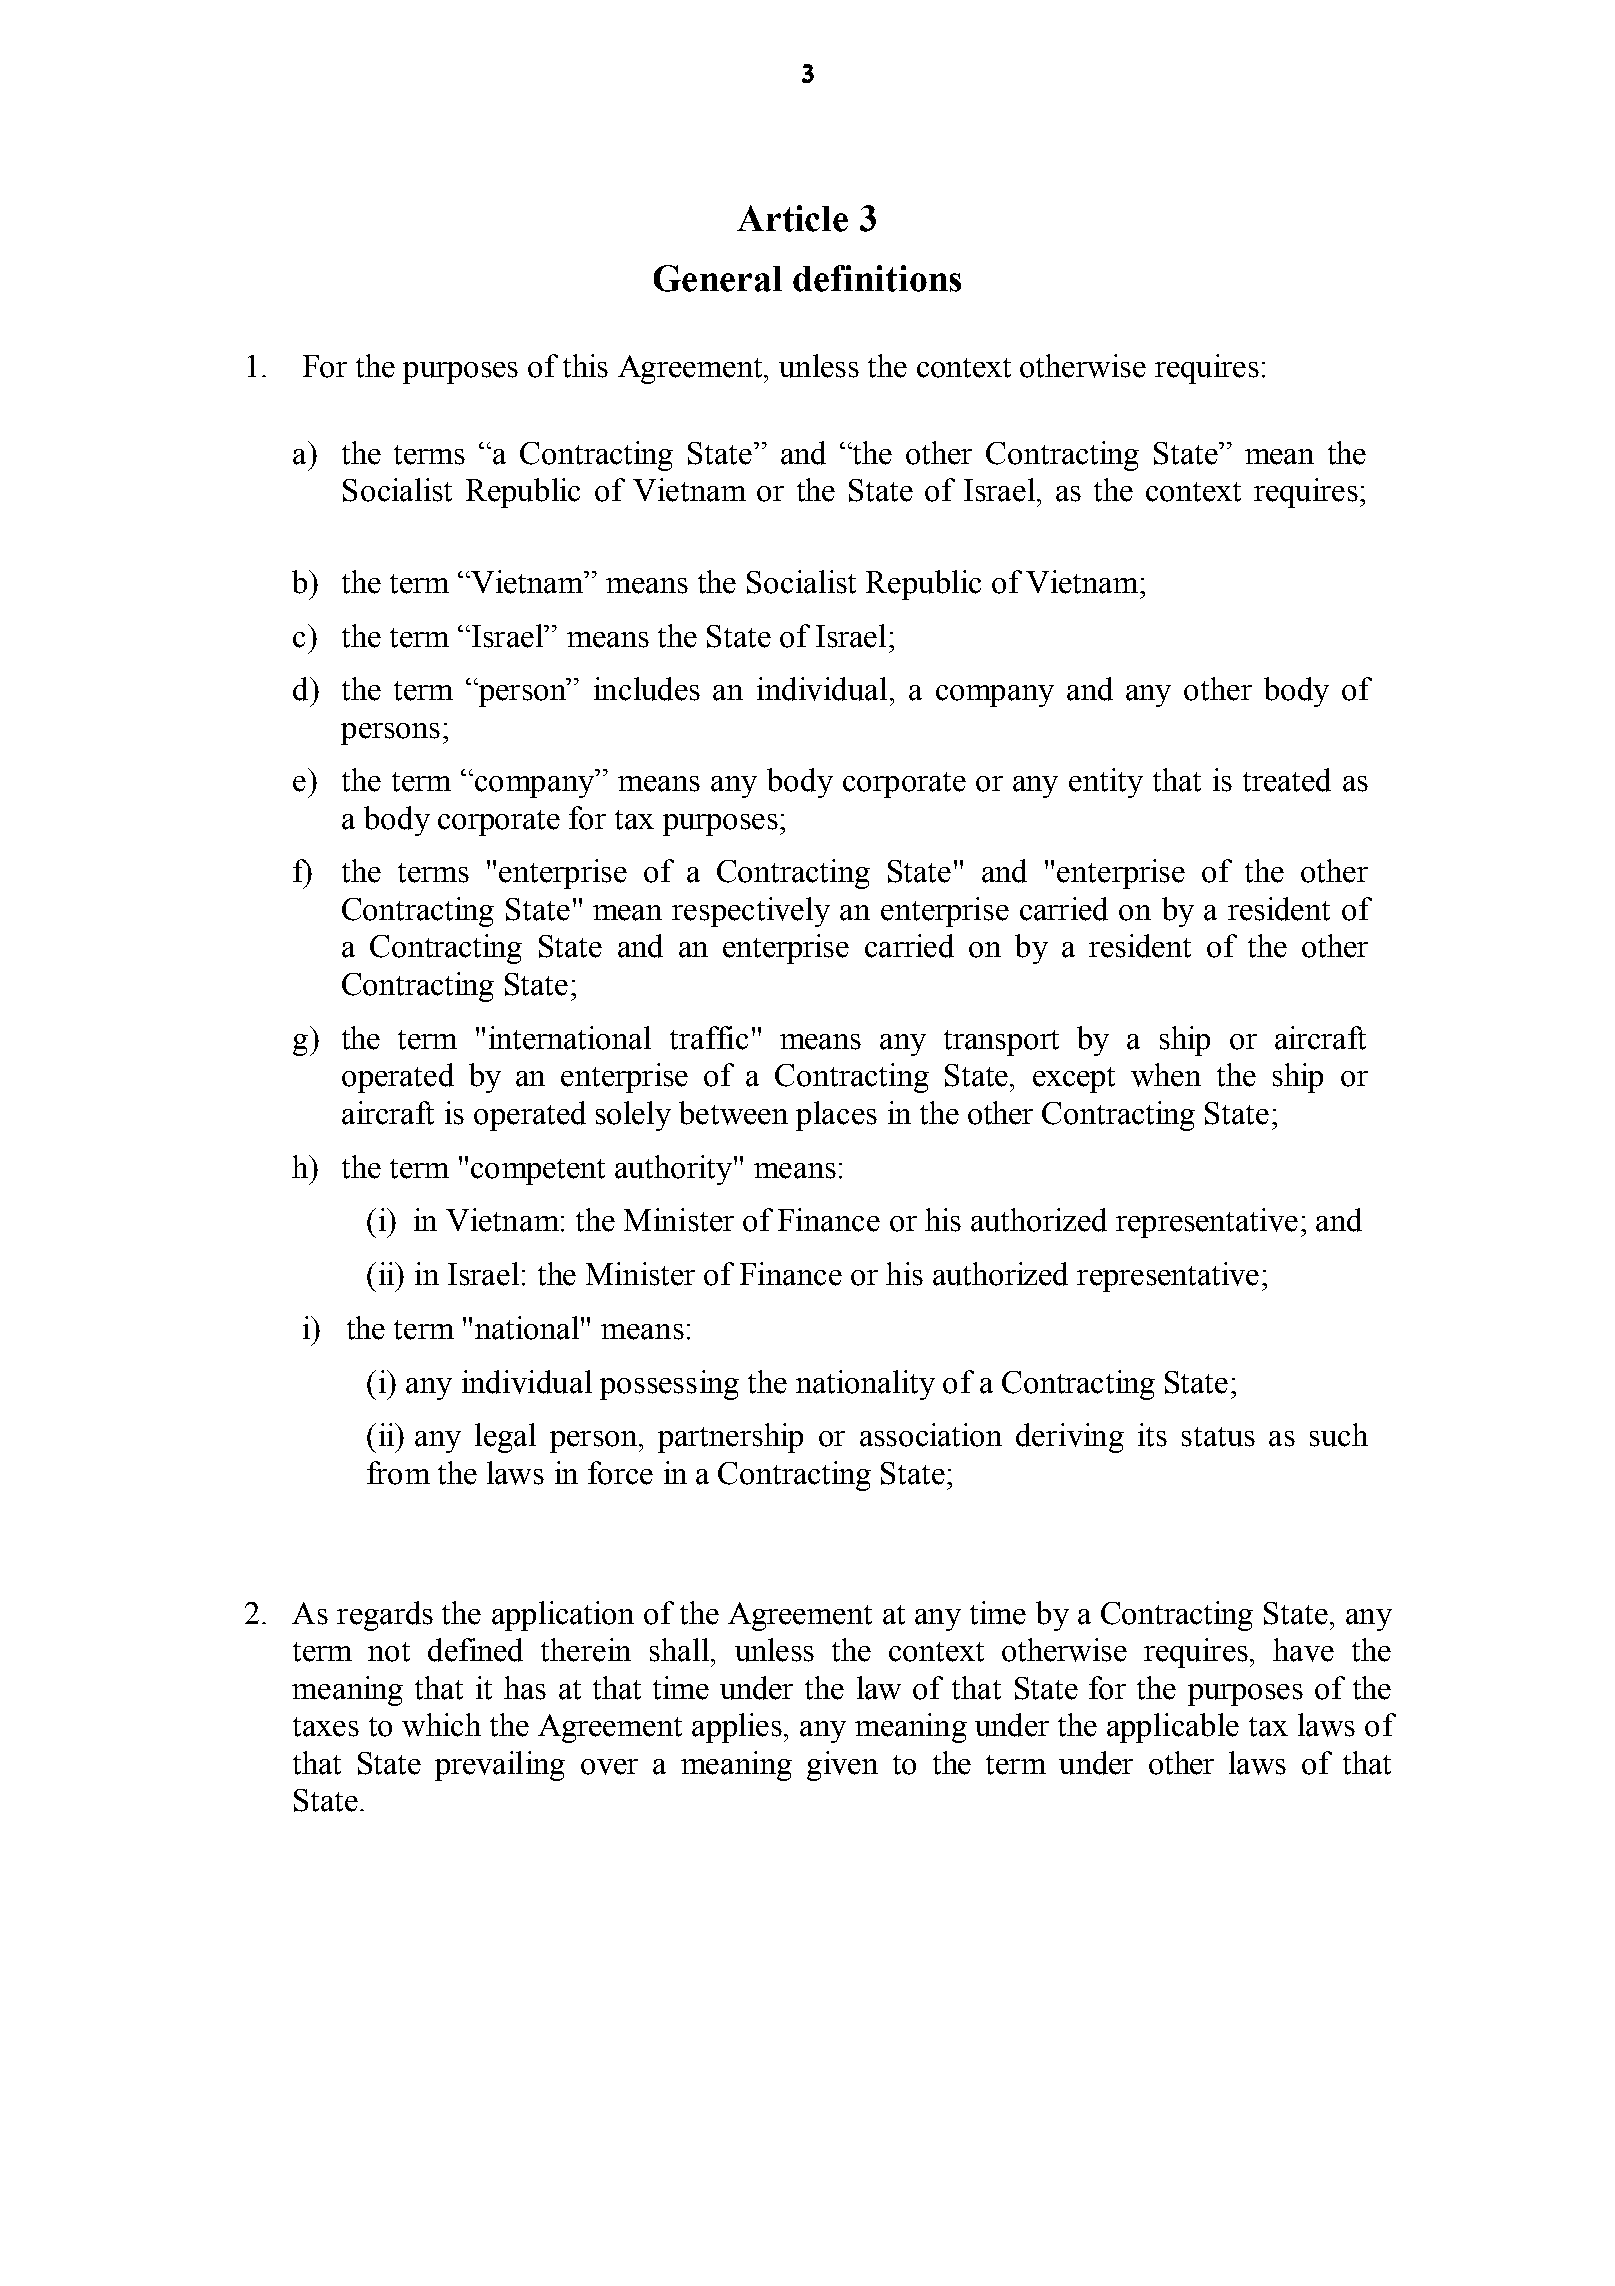  I want to click on definitions, so click(877, 278).
